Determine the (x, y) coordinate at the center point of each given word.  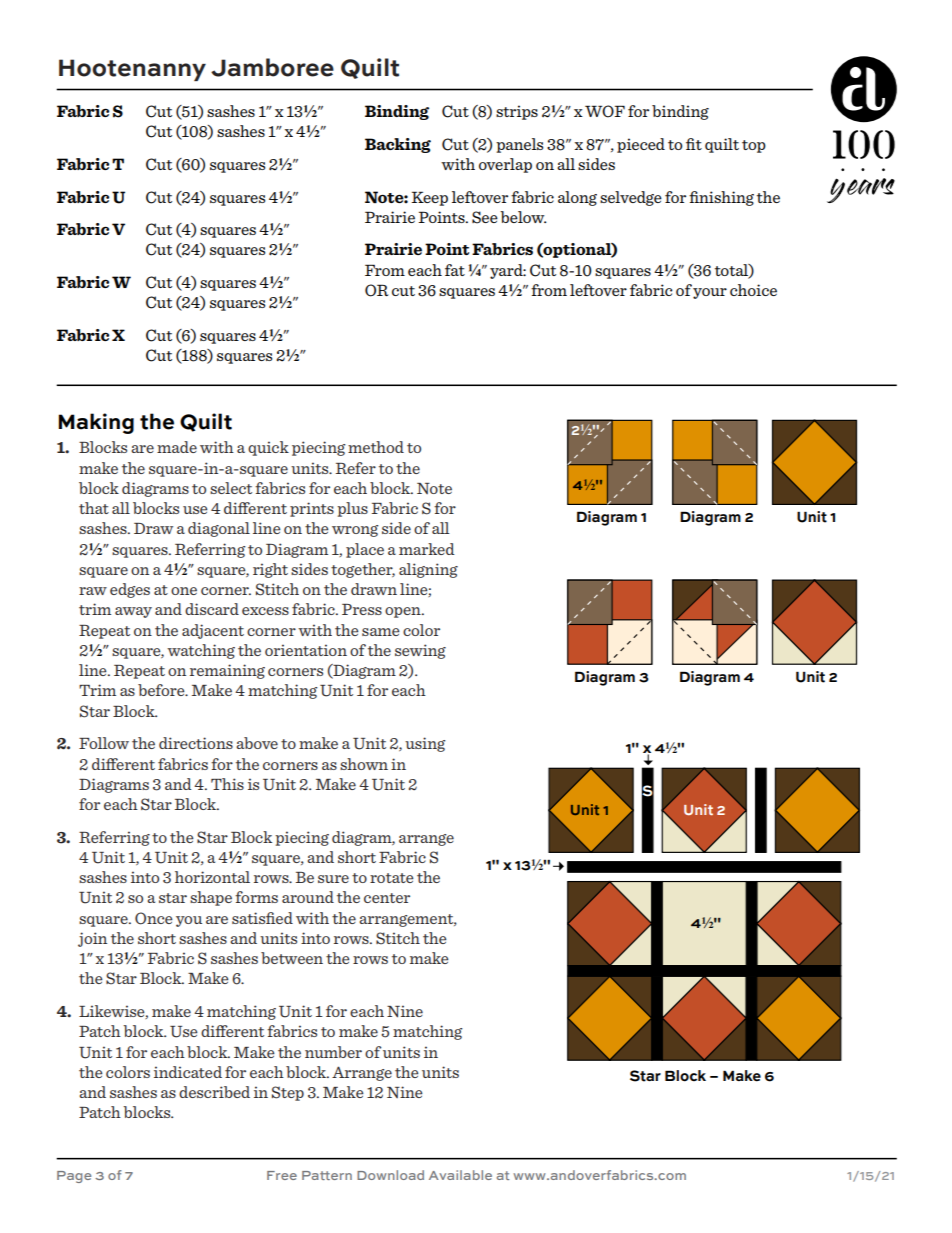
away (133, 612)
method (376, 447)
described (214, 1092)
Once (154, 918)
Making (96, 423)
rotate (392, 878)
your (710, 293)
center (387, 898)
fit (694, 144)
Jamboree (272, 67)
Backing (398, 145)
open (404, 612)
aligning (428, 570)
